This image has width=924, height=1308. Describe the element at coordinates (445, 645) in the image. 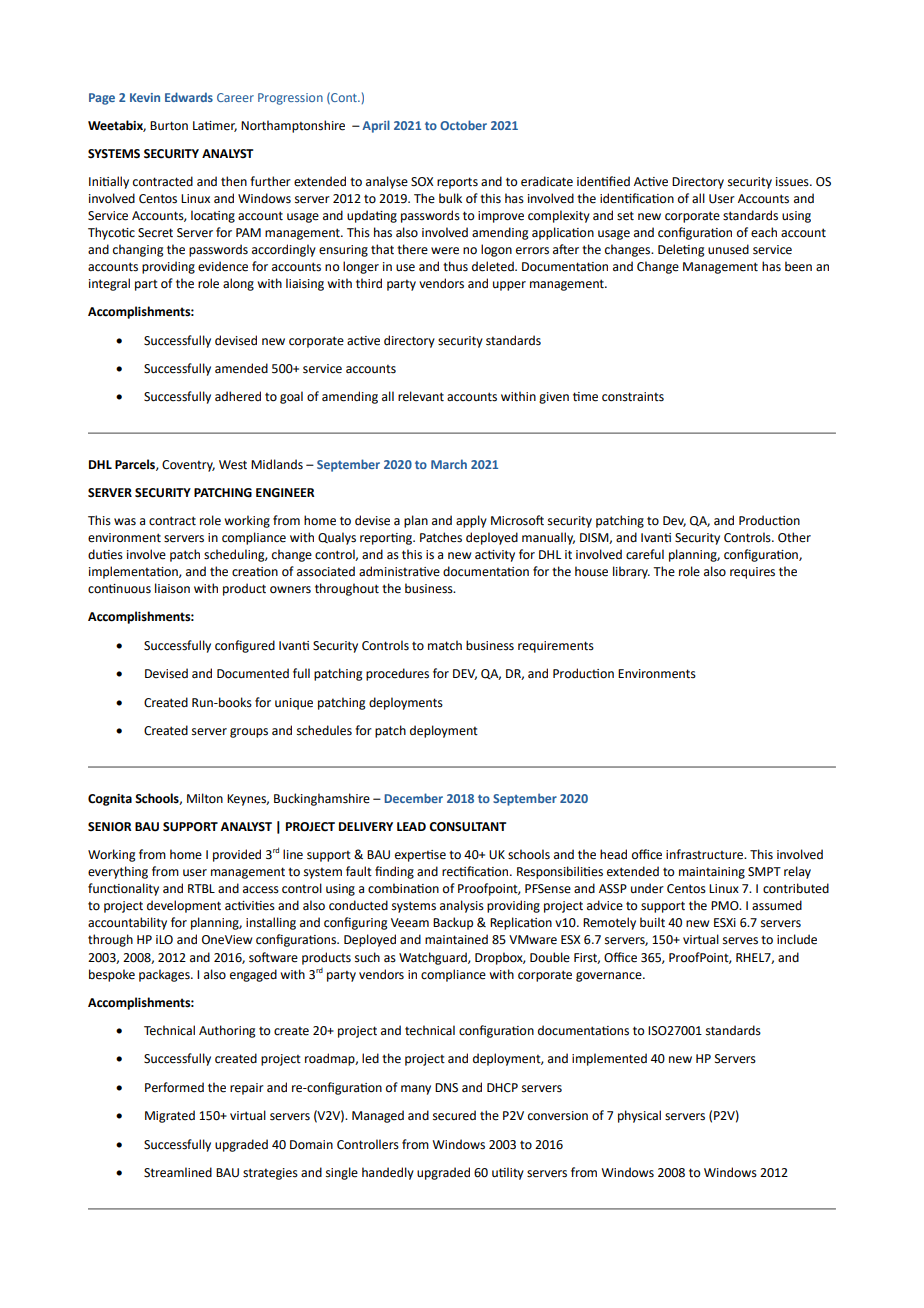

I see `match` at that location.
